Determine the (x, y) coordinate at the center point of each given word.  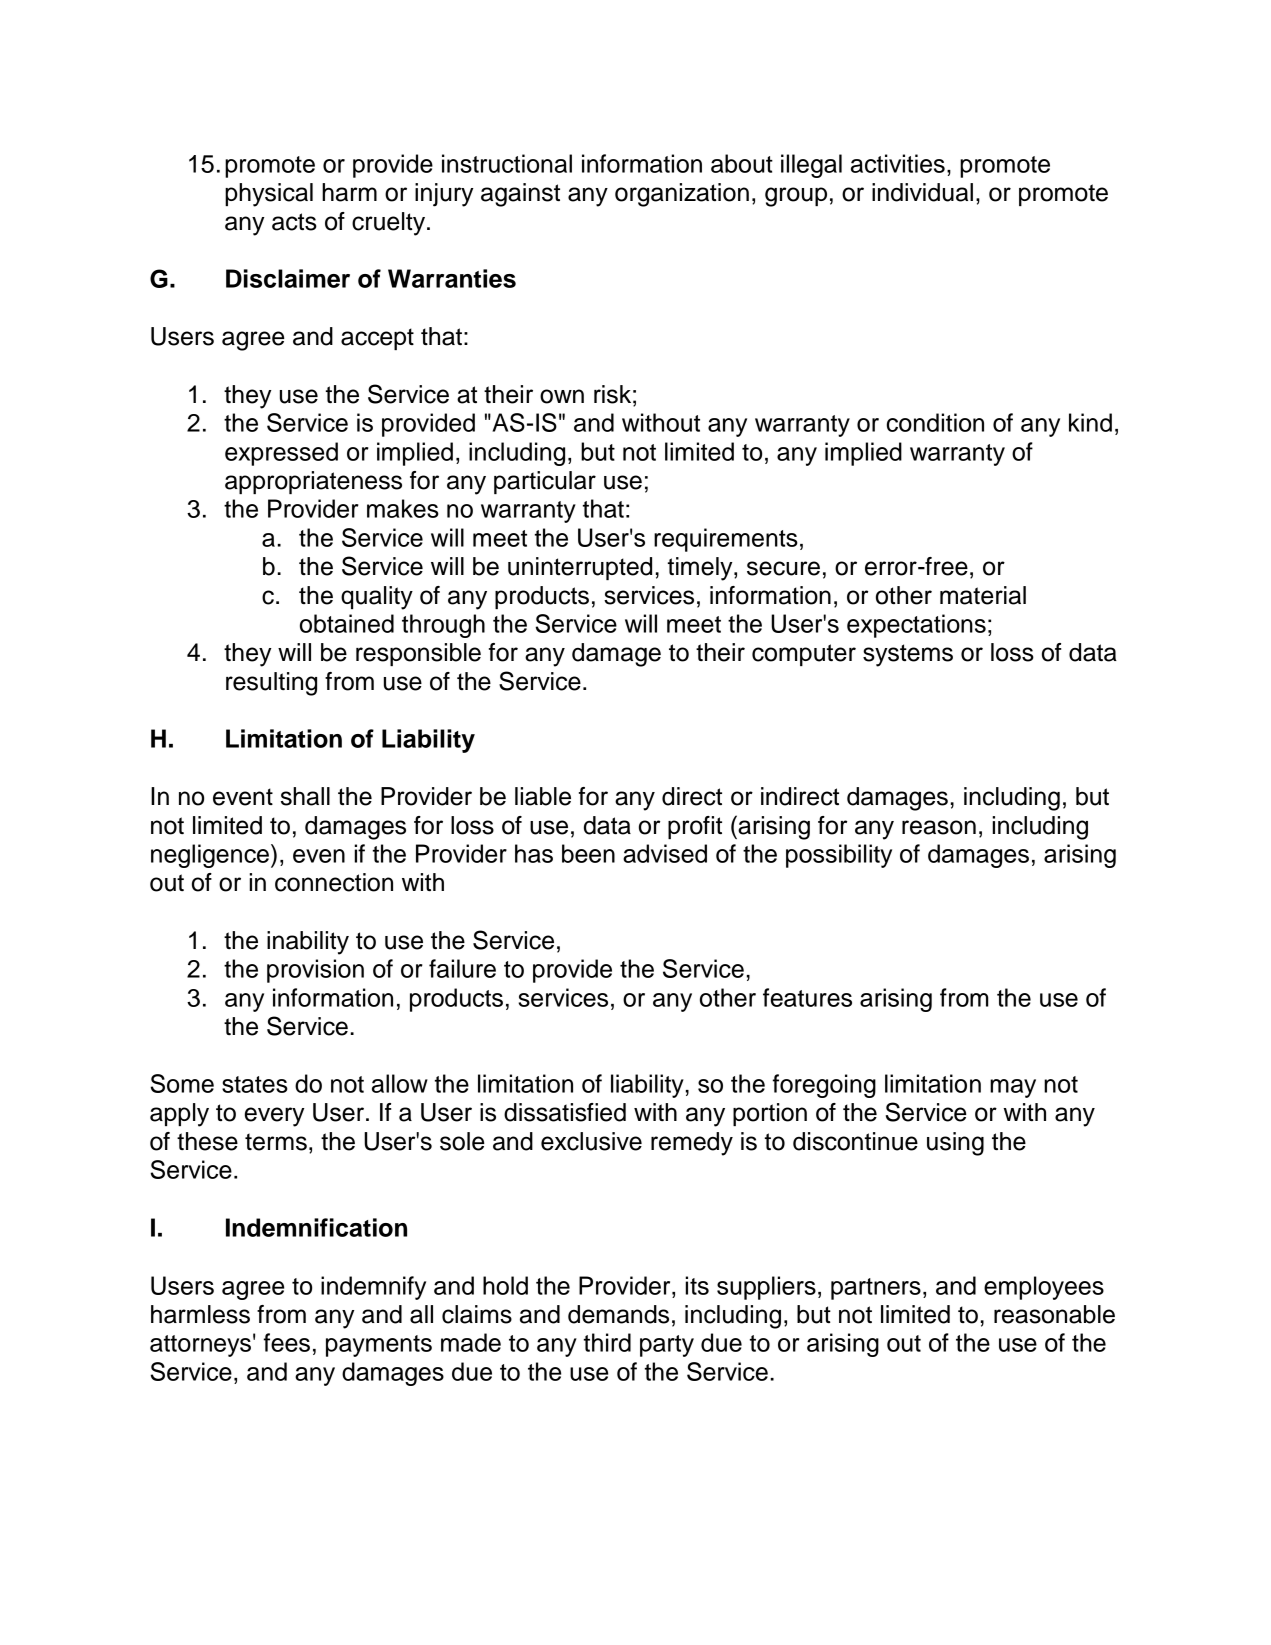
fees (287, 1342)
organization (682, 195)
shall (305, 796)
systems (908, 655)
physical (269, 195)
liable (543, 796)
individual (922, 192)
